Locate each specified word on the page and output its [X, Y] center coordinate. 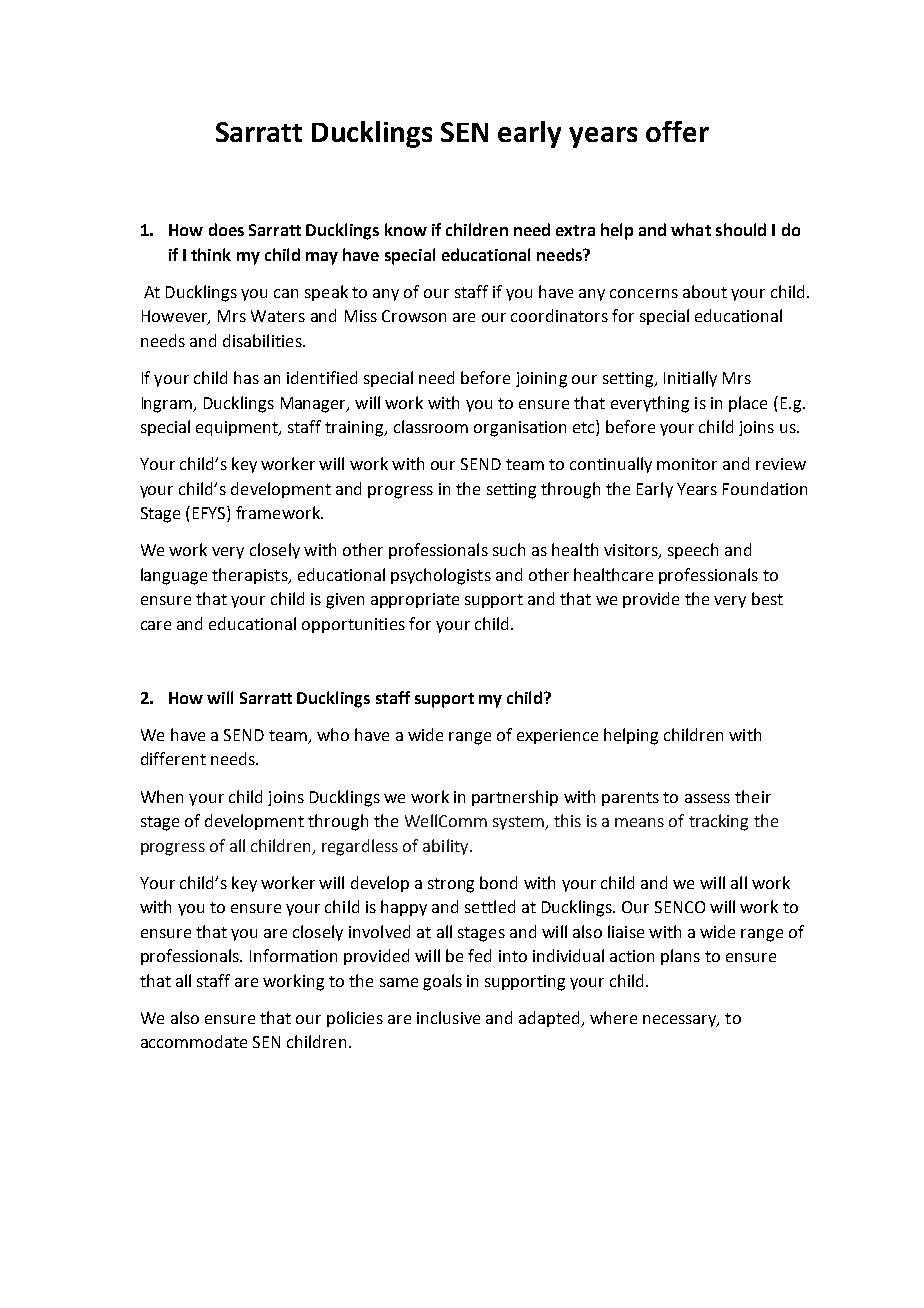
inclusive [448, 1017]
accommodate [194, 1041]
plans [680, 957]
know [406, 229]
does [226, 229]
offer [677, 131]
